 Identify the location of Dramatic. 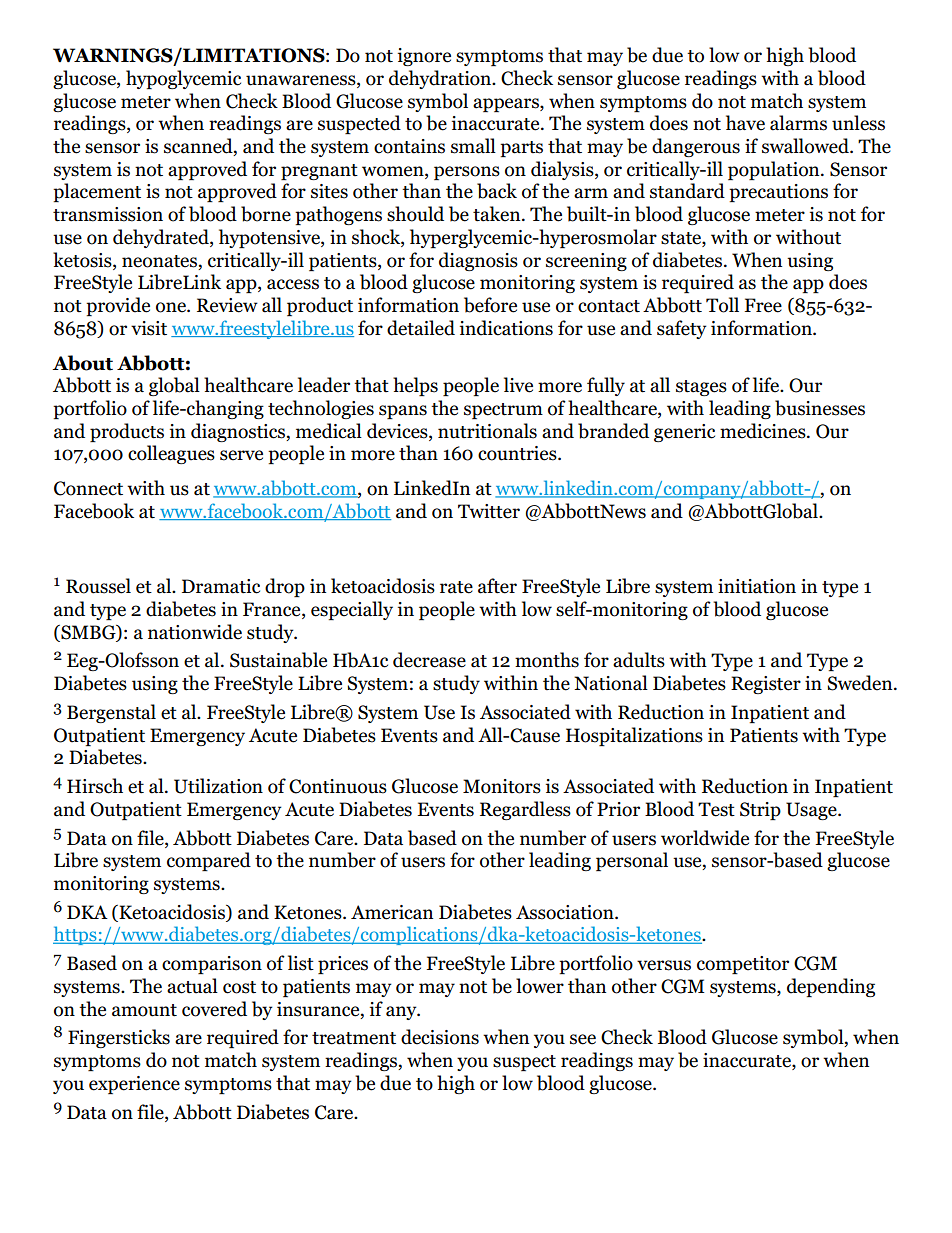
(221, 586).
